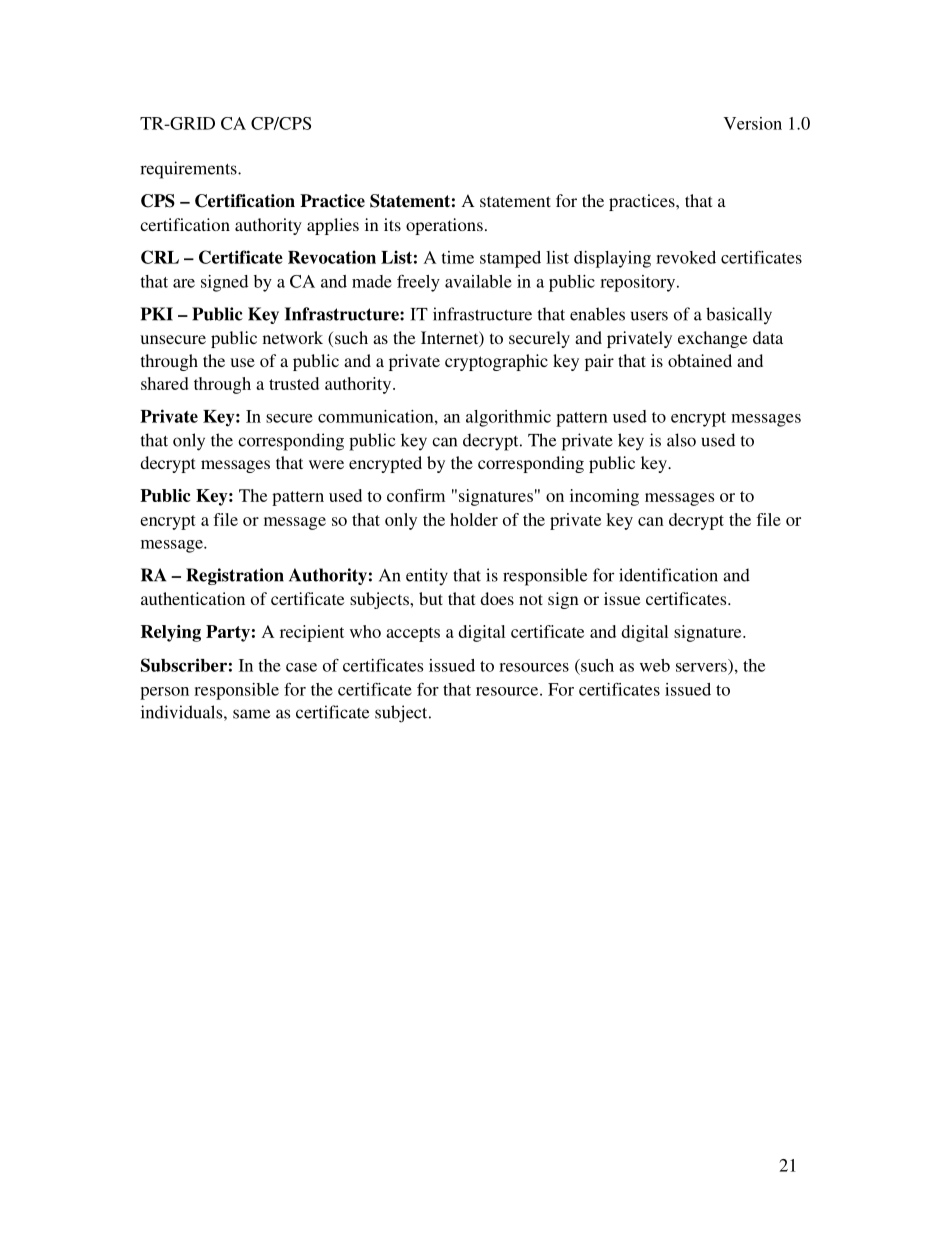 The height and width of the screenshot is (1233, 952). What do you see at coordinates (251, 714) in the screenshot?
I see `same` at bounding box center [251, 714].
